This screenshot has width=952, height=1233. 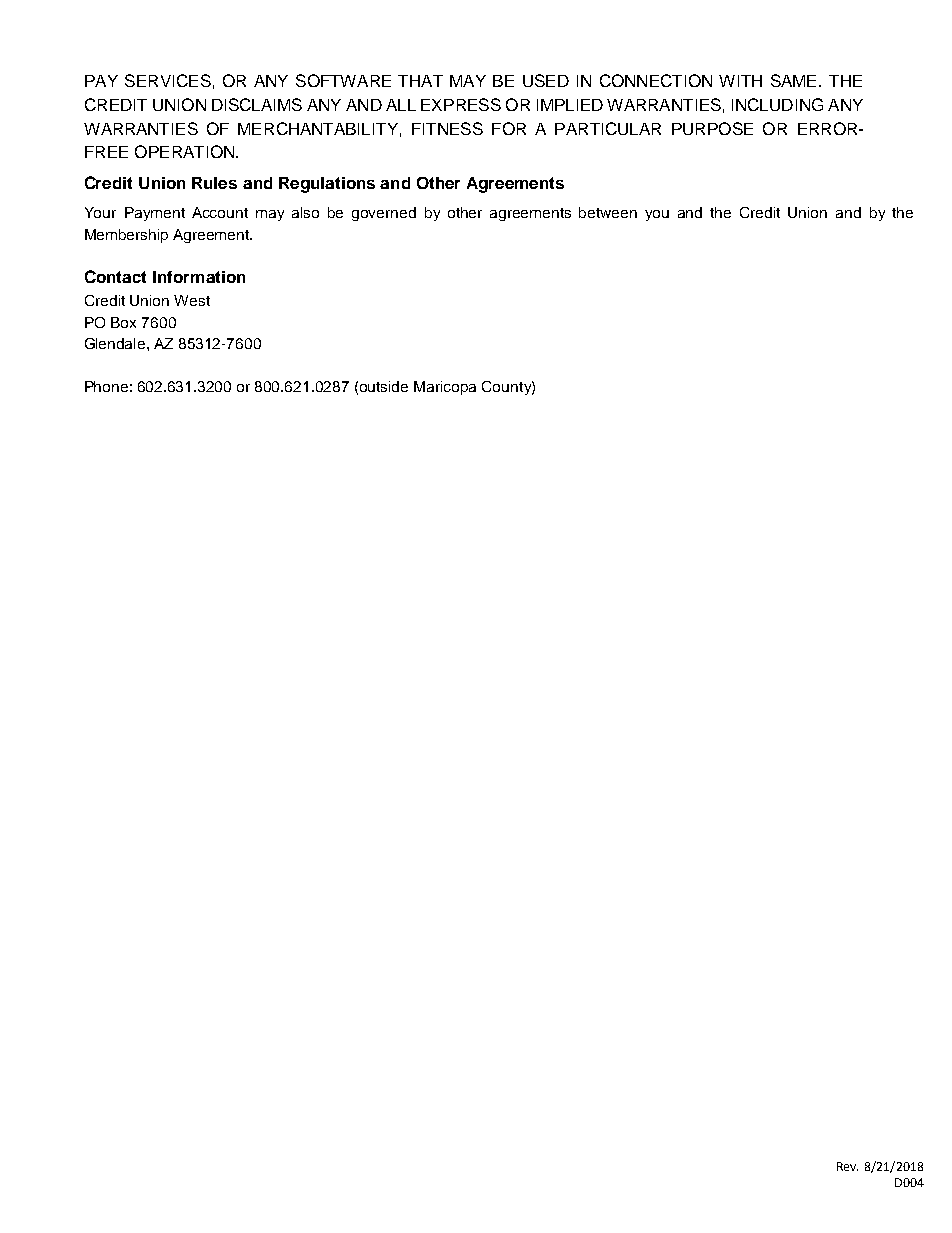 What do you see at coordinates (445, 388) in the screenshot?
I see `Maricopa` at bounding box center [445, 388].
